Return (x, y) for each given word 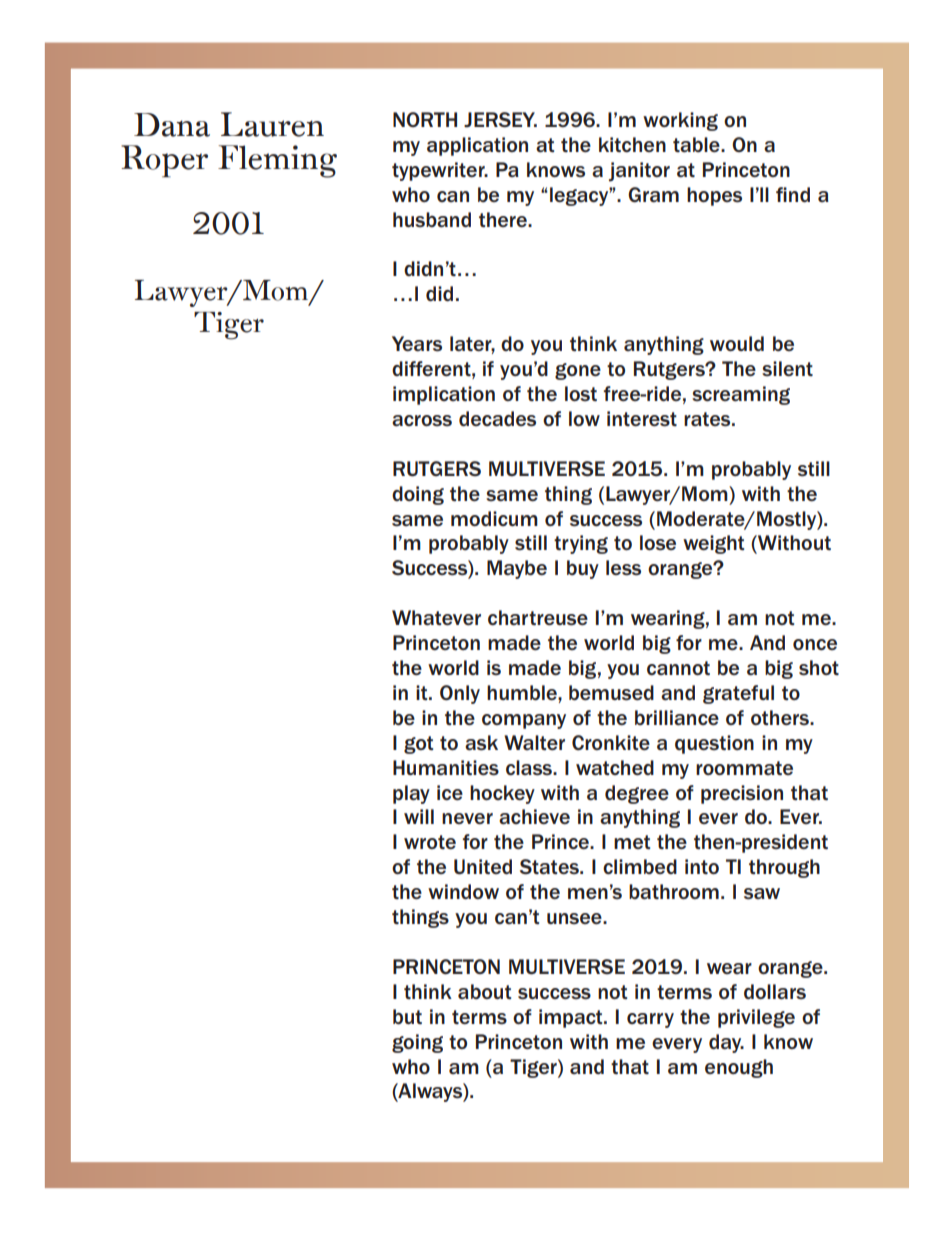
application (477, 146)
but (407, 1017)
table (697, 145)
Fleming (277, 161)
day (726, 1043)
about (484, 991)
